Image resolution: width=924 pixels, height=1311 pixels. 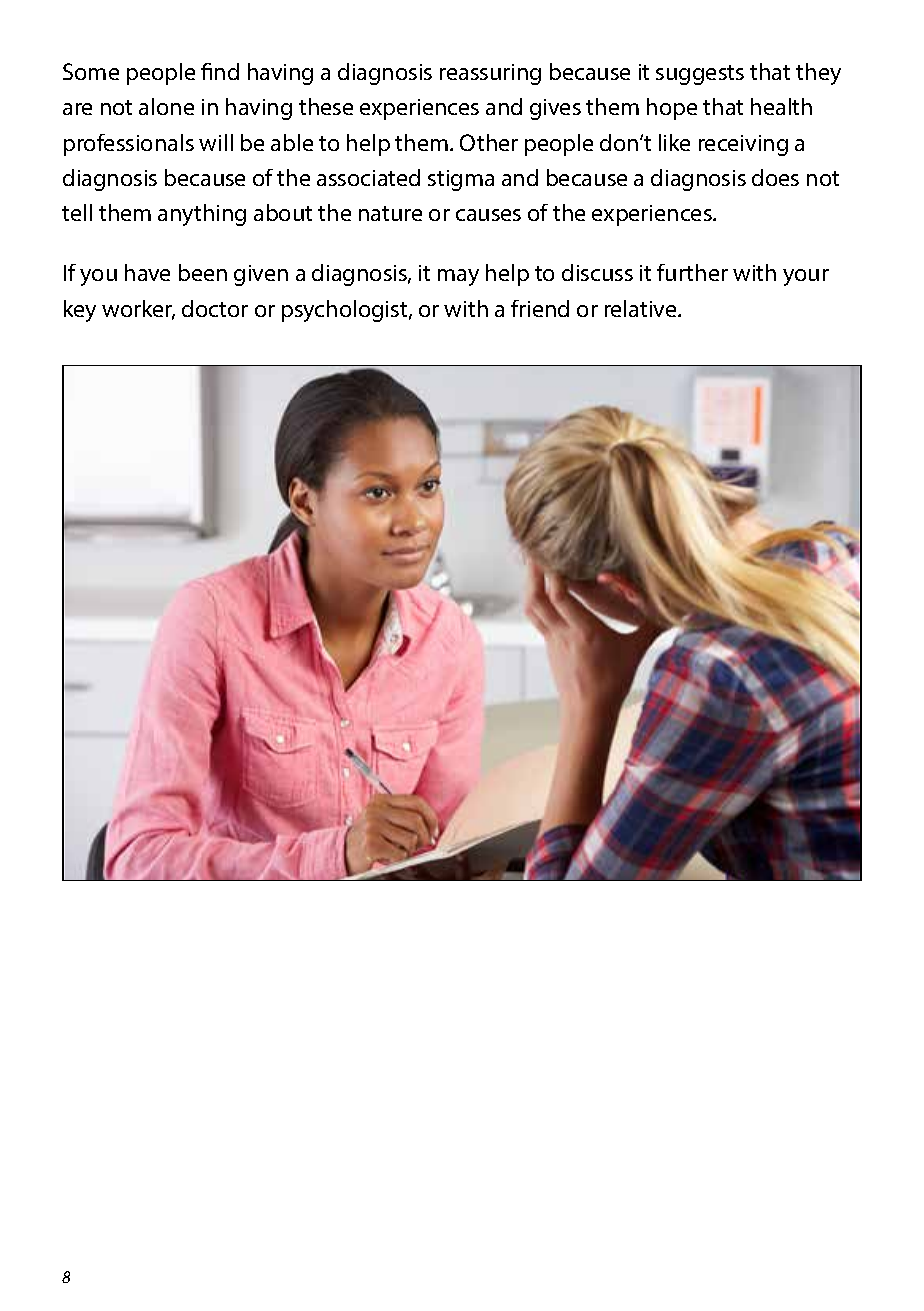 I want to click on stigma, so click(x=461, y=180).
